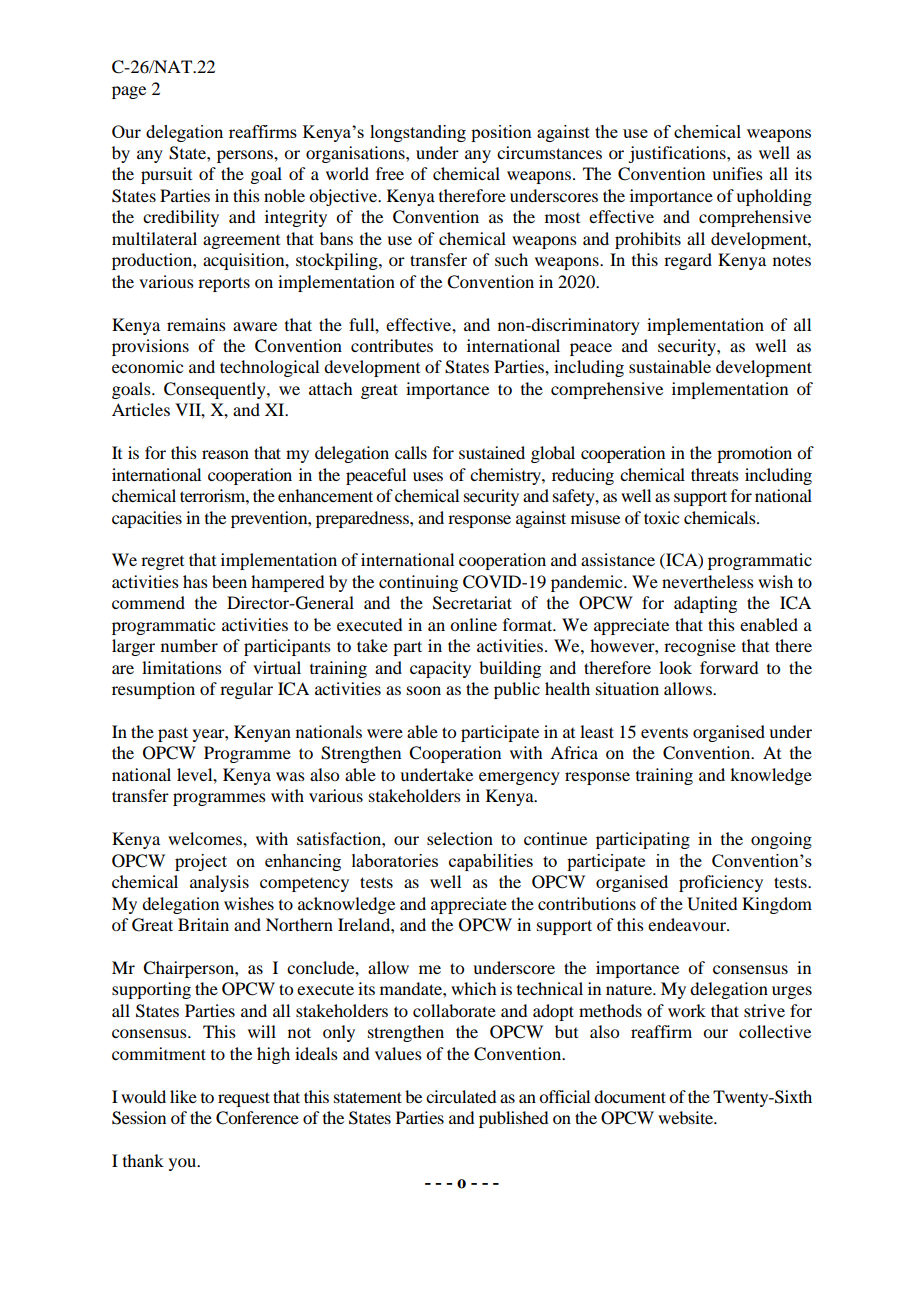  I want to click on circulated, so click(461, 1096).
